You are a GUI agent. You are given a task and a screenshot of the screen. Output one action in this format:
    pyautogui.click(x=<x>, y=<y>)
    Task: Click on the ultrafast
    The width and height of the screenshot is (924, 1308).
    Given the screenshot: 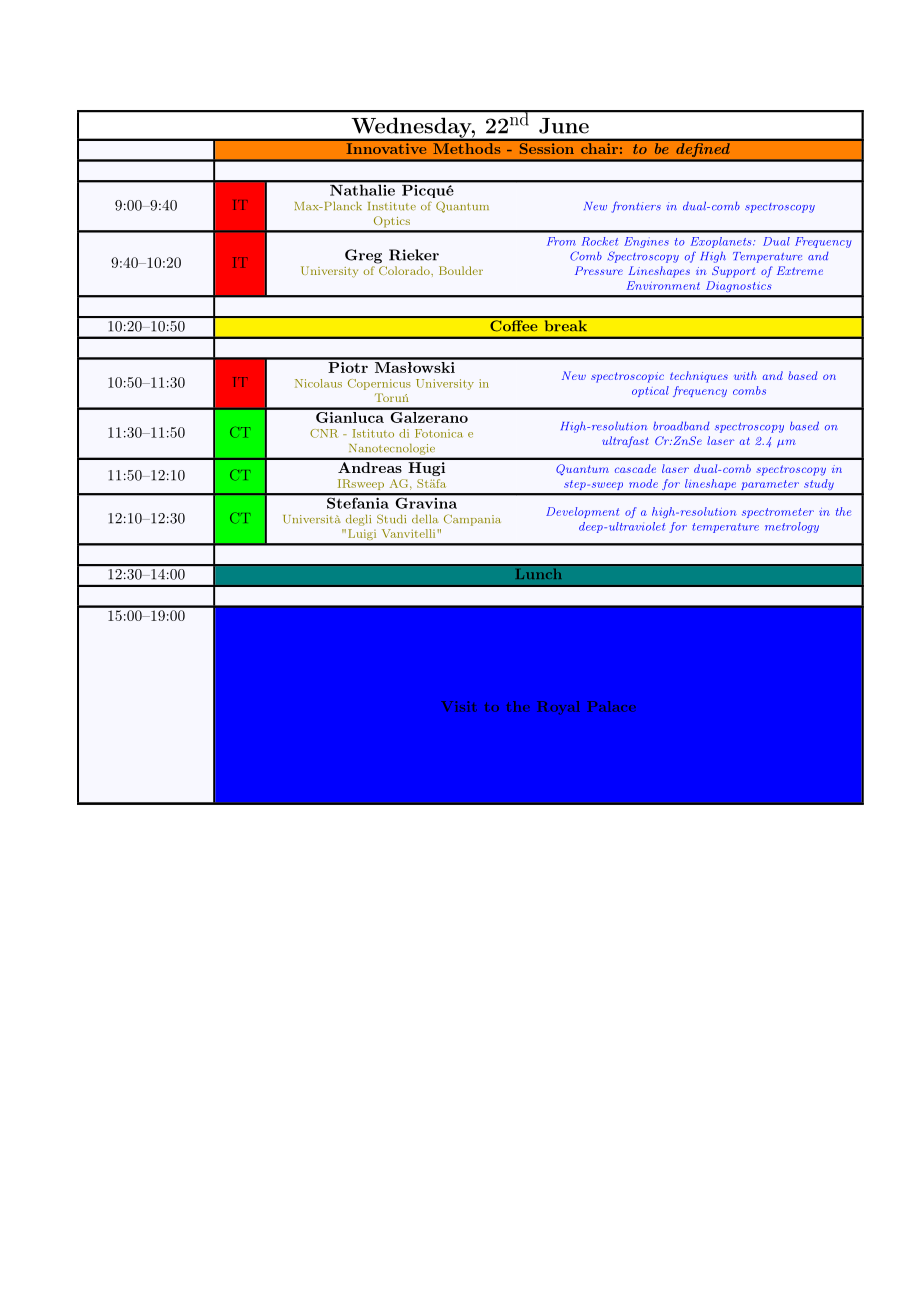 What is the action you would take?
    pyautogui.click(x=625, y=442)
